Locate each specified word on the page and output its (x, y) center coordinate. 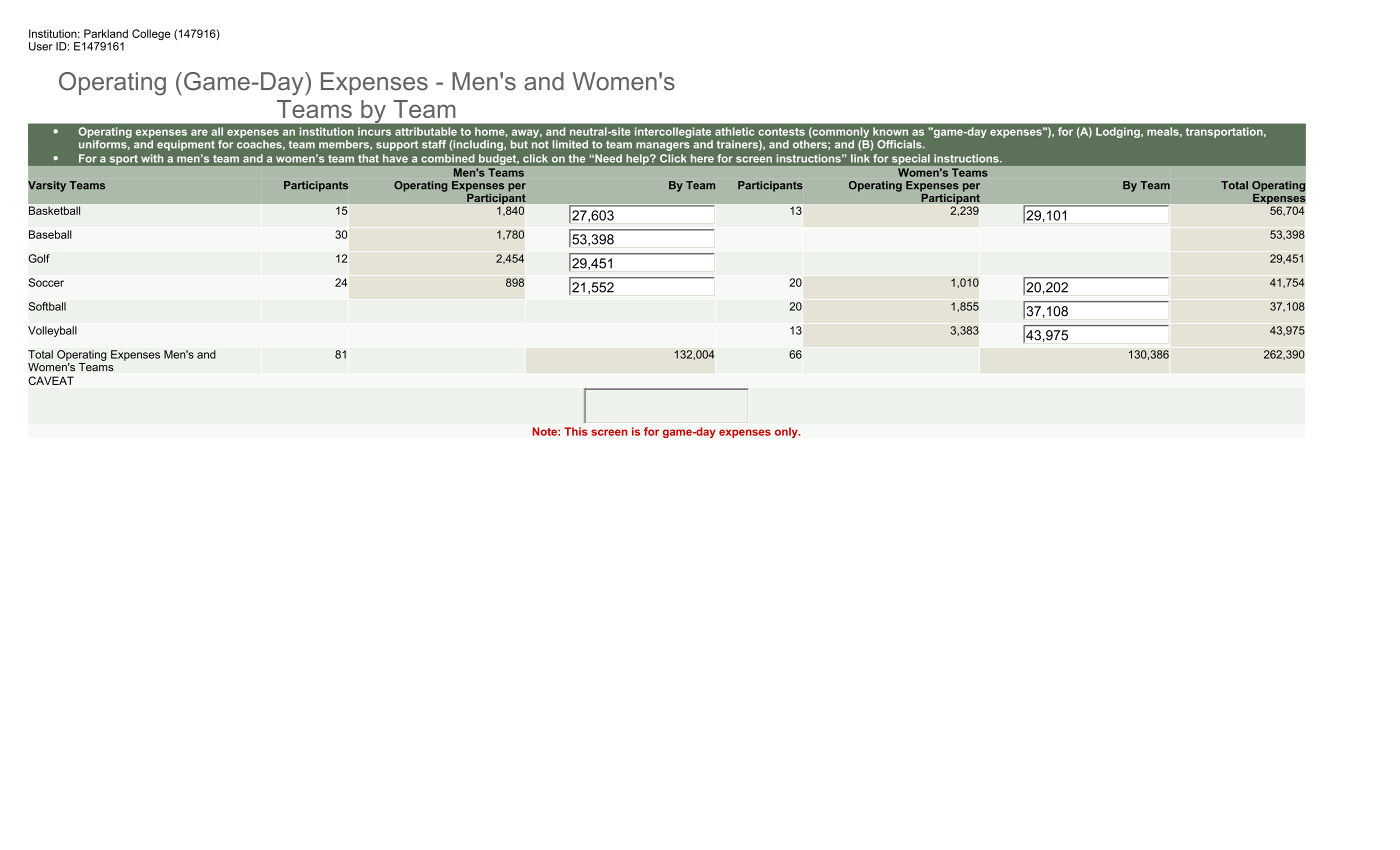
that (368, 158)
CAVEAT (51, 380)
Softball (47, 306)
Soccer (46, 282)
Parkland (106, 33)
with (152, 158)
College (151, 34)
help (639, 159)
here (702, 158)
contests (781, 132)
